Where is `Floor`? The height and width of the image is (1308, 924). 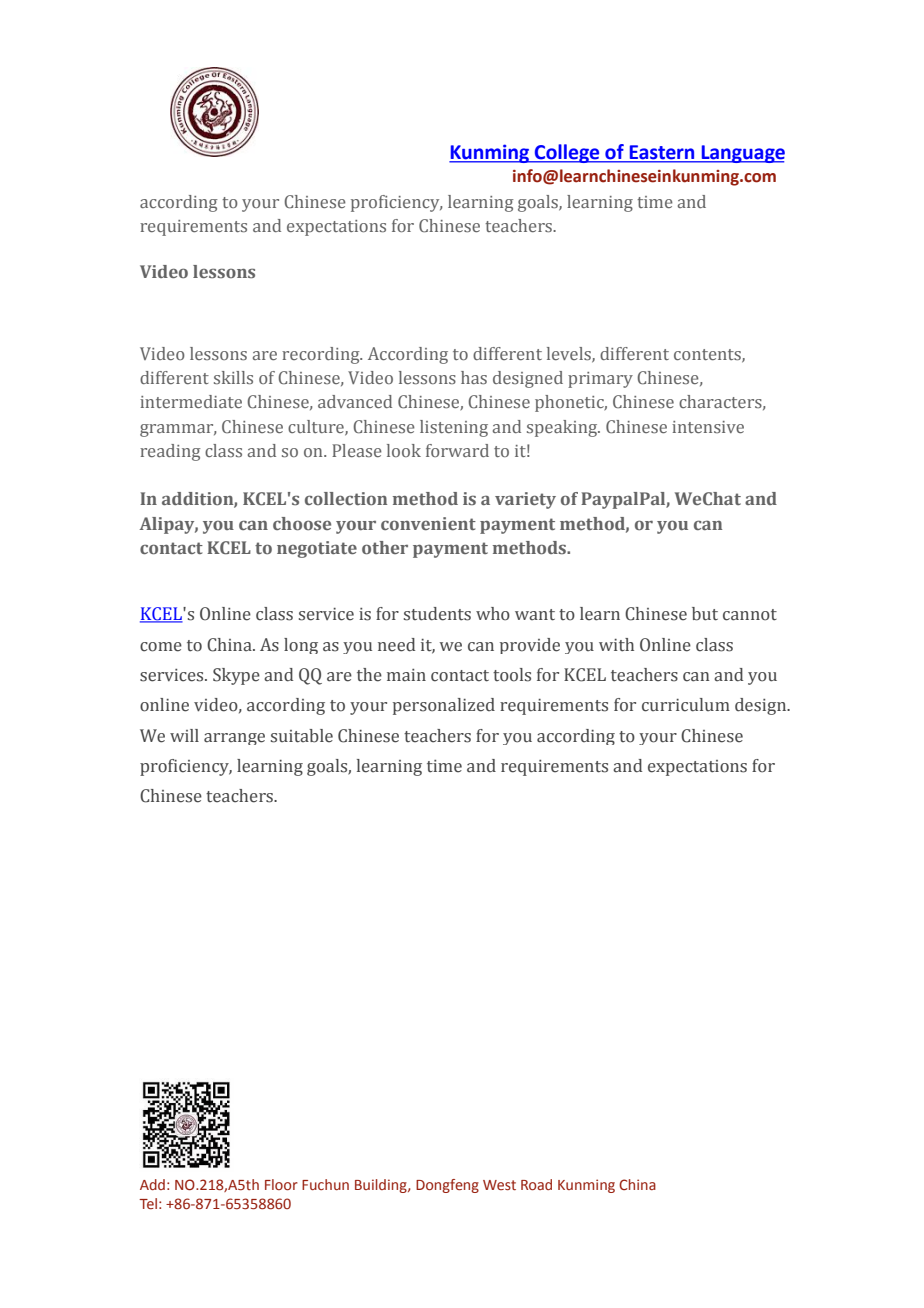
Floor is located at coordinates (281, 1184).
